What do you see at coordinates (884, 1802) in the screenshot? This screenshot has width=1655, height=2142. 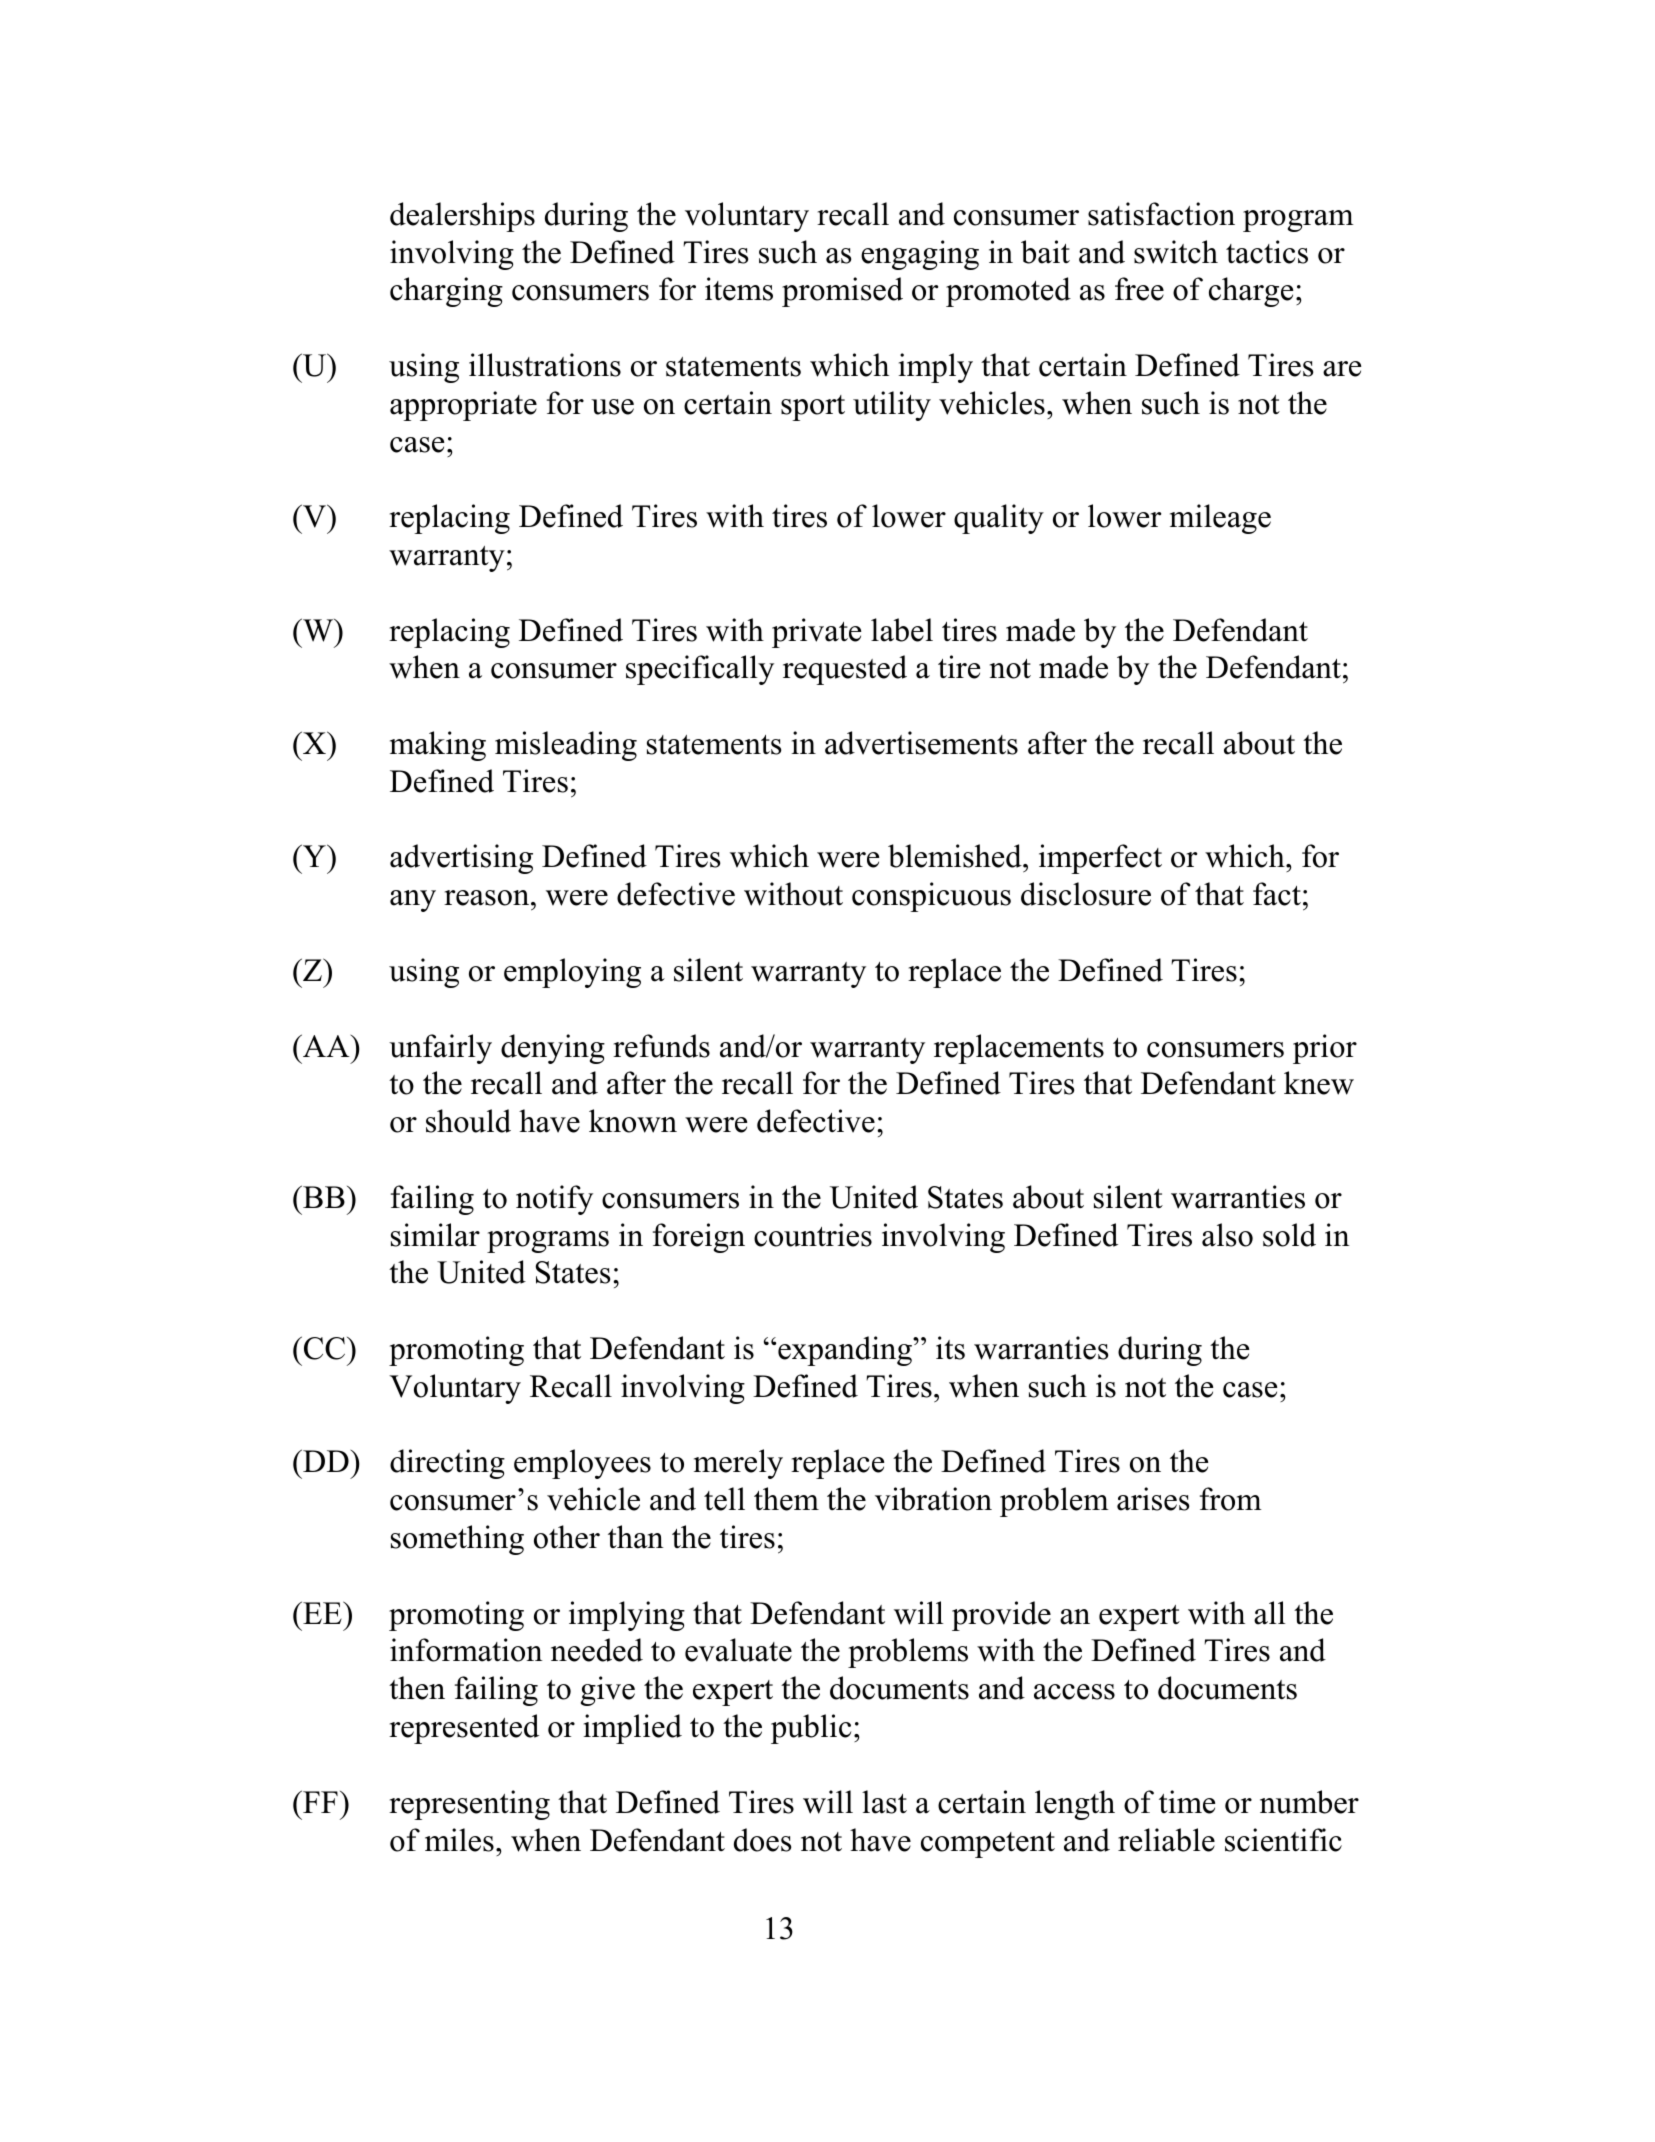 I see `last` at bounding box center [884, 1802].
